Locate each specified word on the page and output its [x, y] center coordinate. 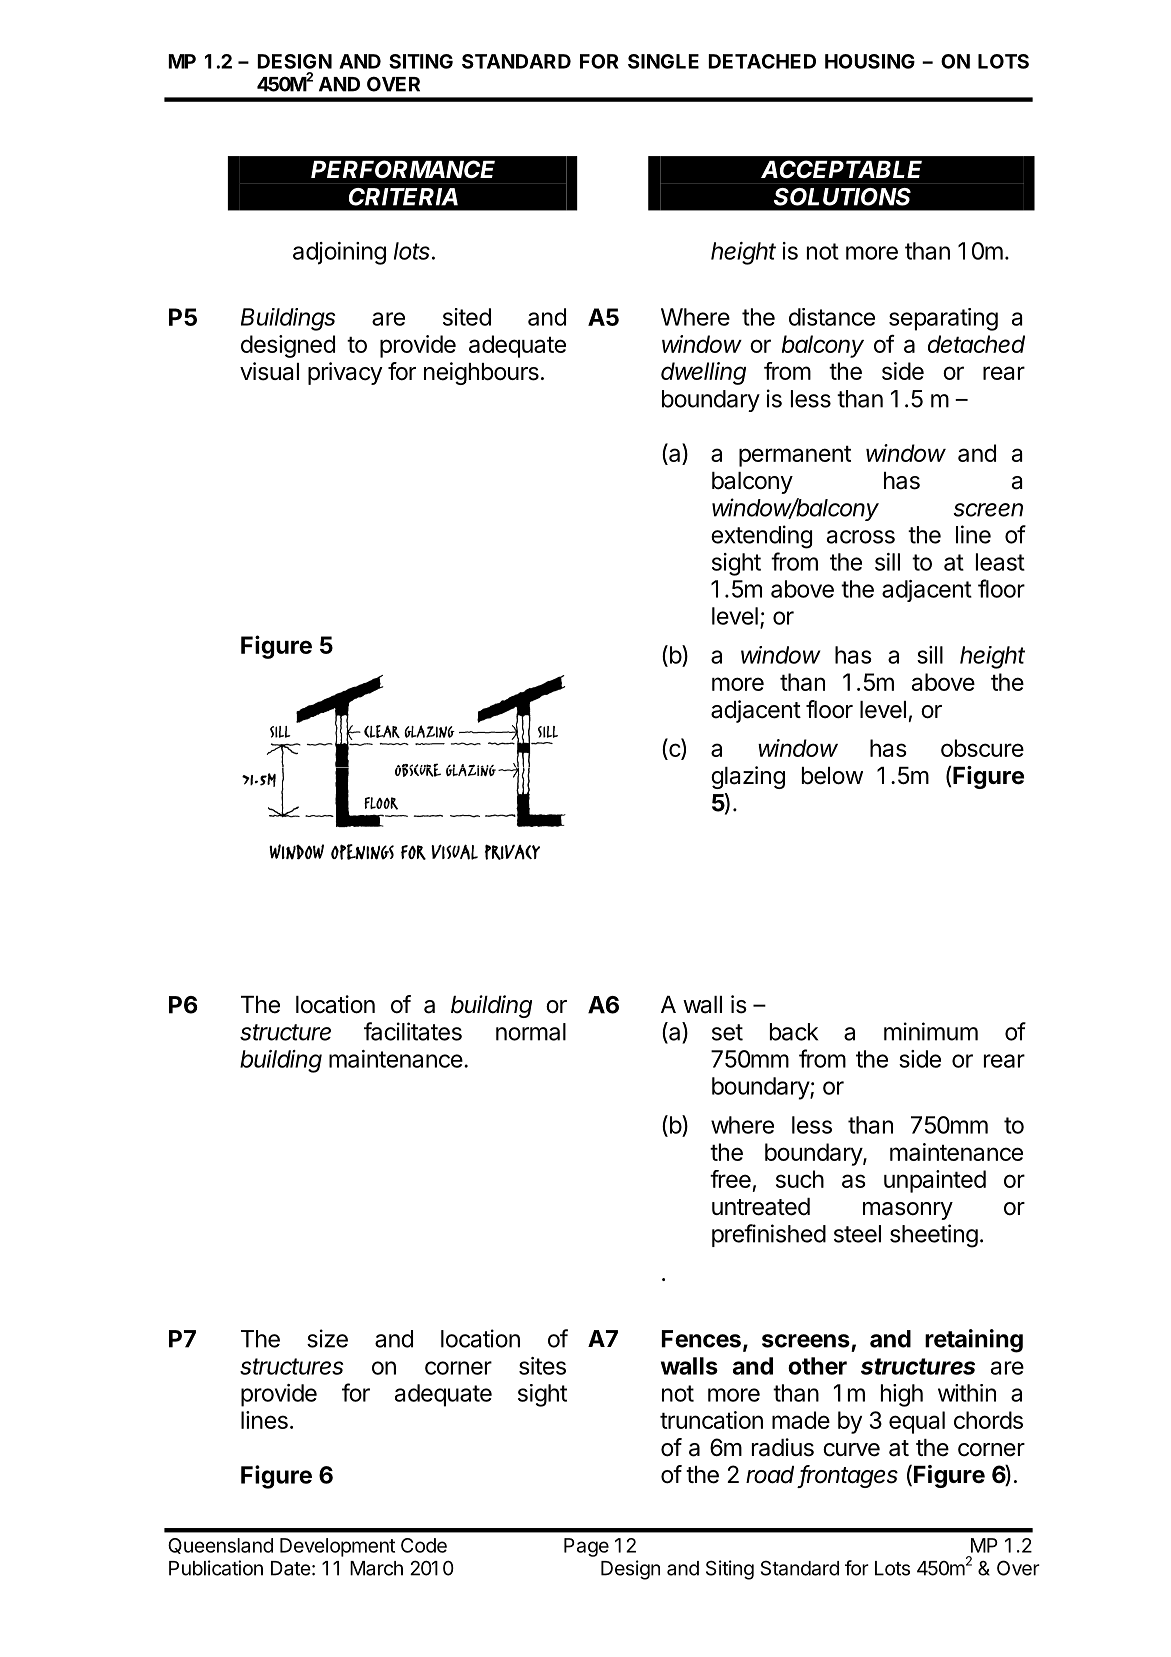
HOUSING [870, 61]
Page [586, 1547]
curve [851, 1450]
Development [337, 1547]
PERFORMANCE [403, 169]
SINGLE [663, 61]
